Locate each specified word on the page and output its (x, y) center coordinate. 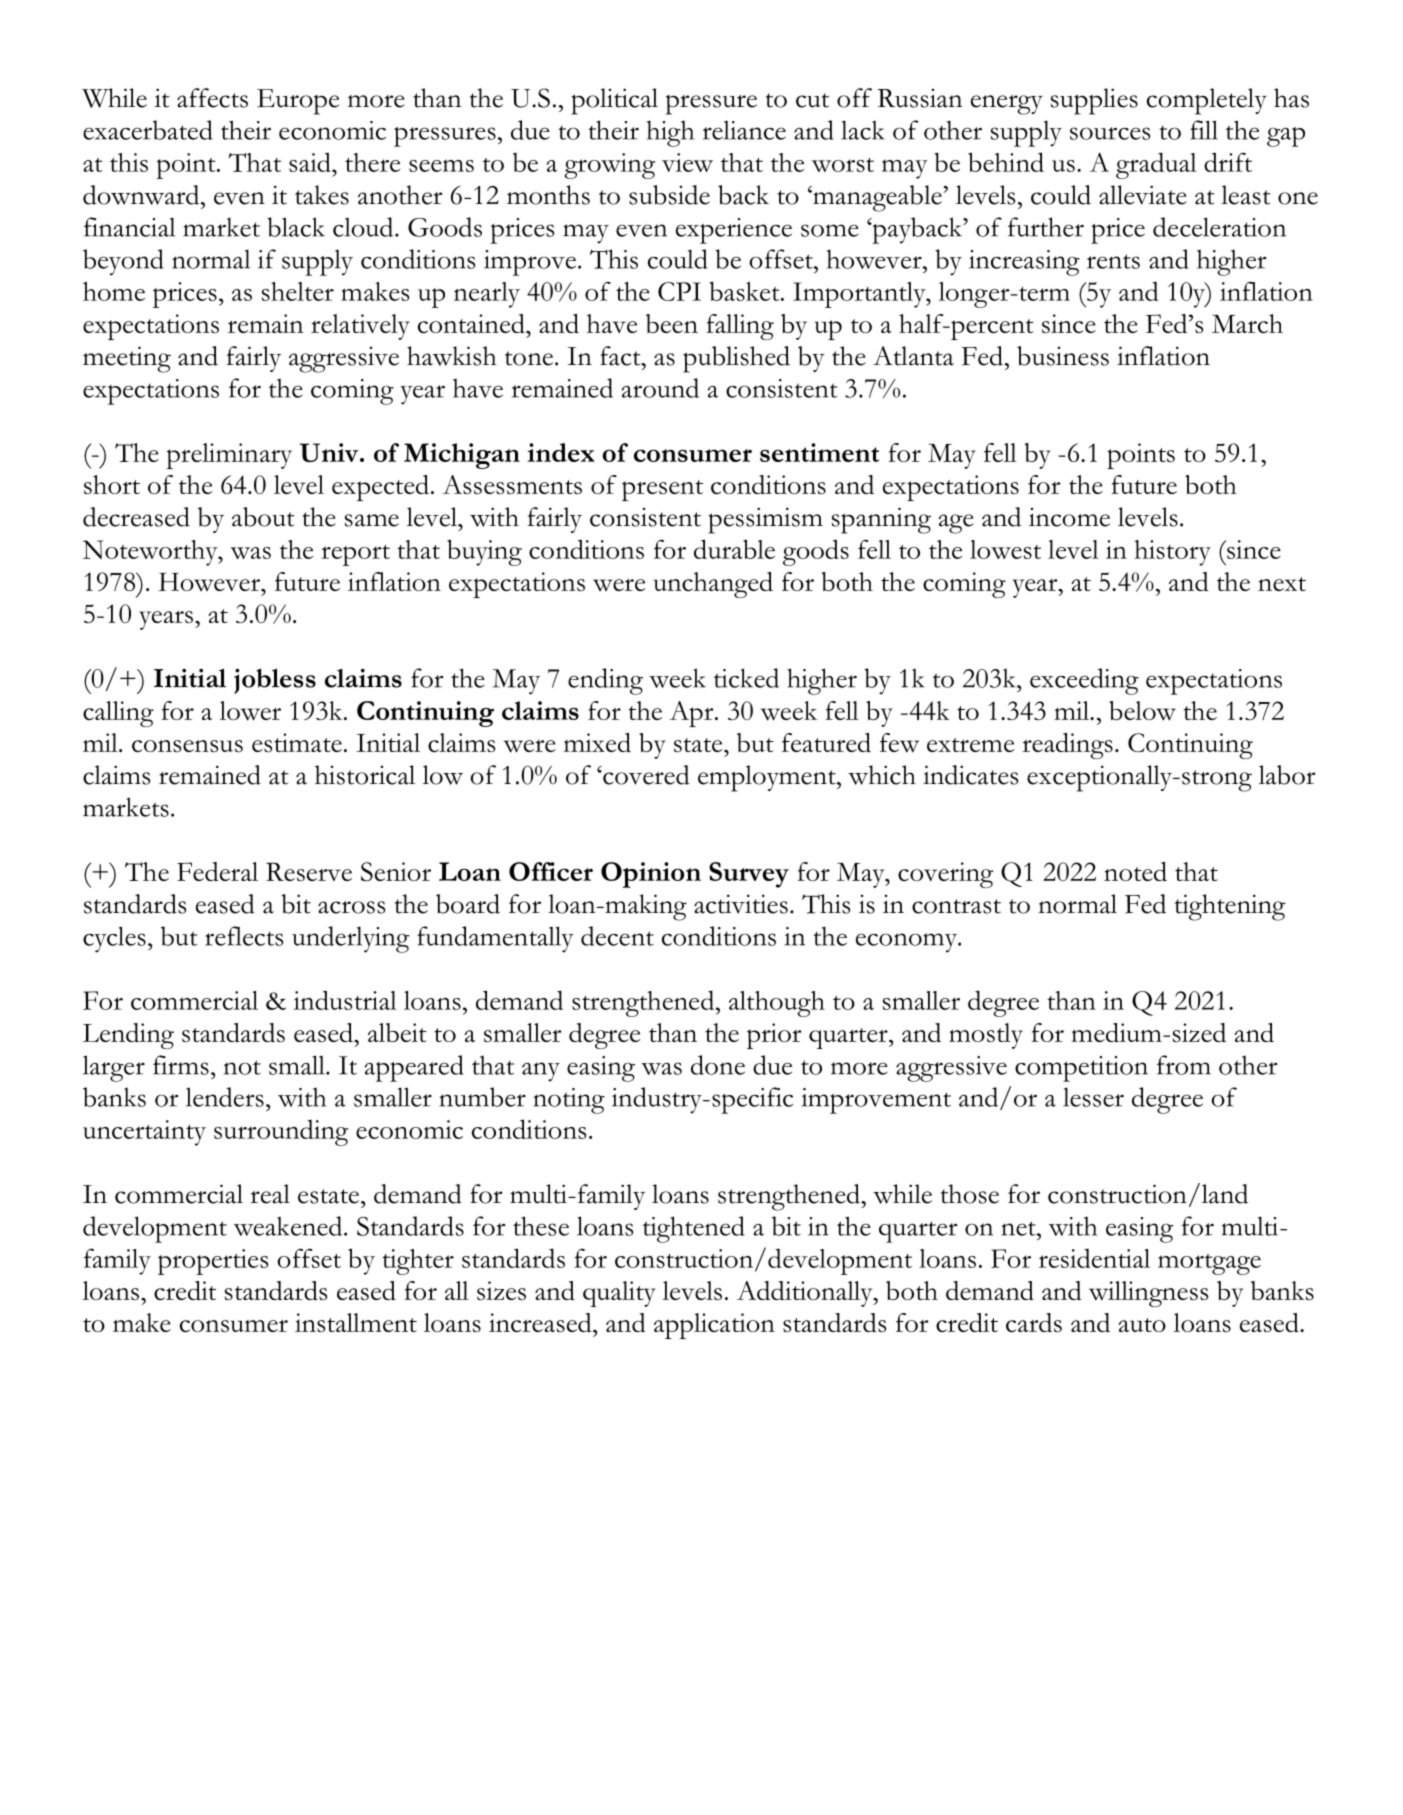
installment (356, 1322)
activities (741, 904)
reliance (744, 130)
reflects (244, 936)
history (1172, 553)
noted (1135, 871)
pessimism (765, 520)
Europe (298, 102)
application (714, 1326)
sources (1110, 133)
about (263, 517)
